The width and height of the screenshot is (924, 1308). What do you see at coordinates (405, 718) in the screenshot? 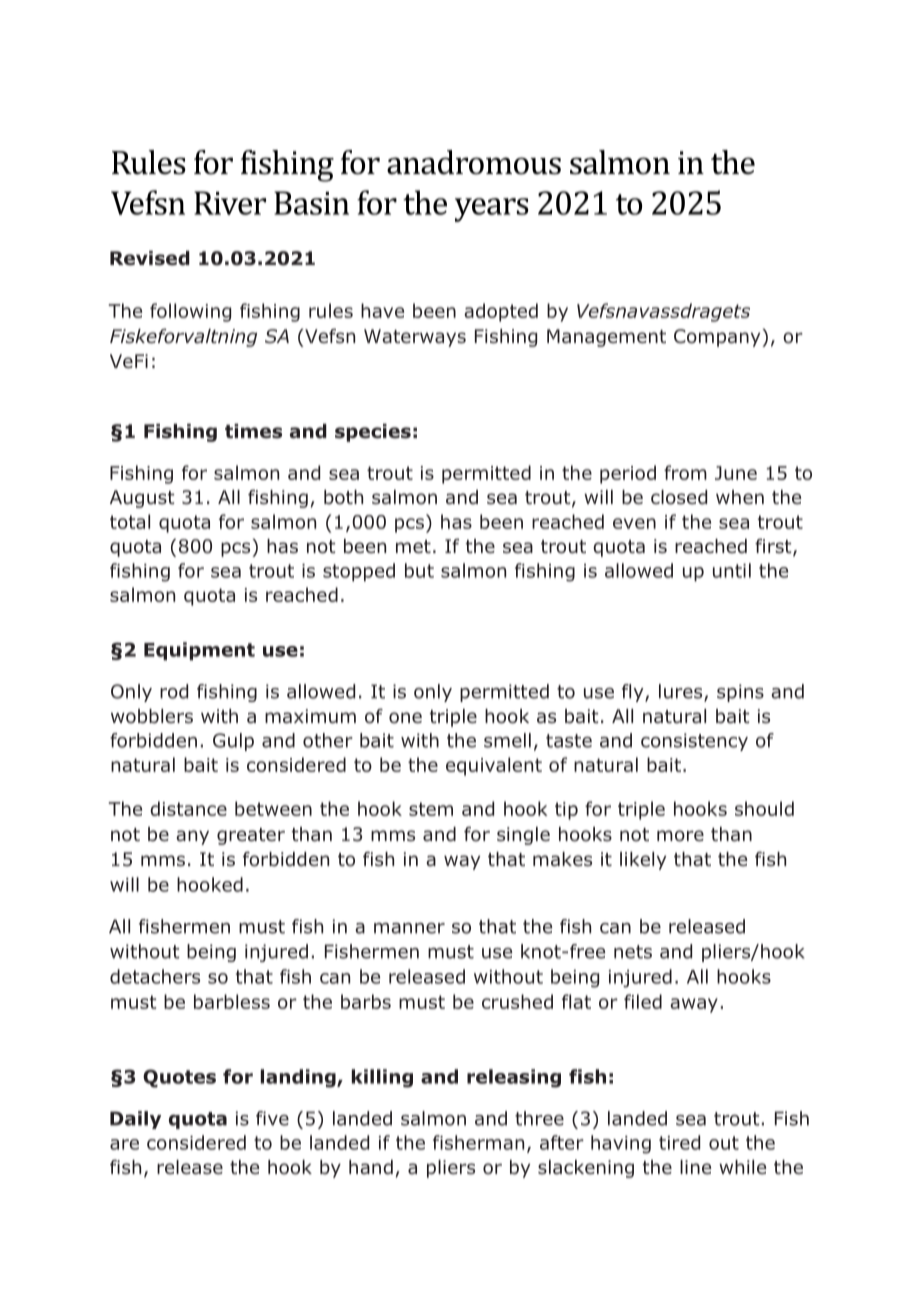
I see `one` at bounding box center [405, 718].
